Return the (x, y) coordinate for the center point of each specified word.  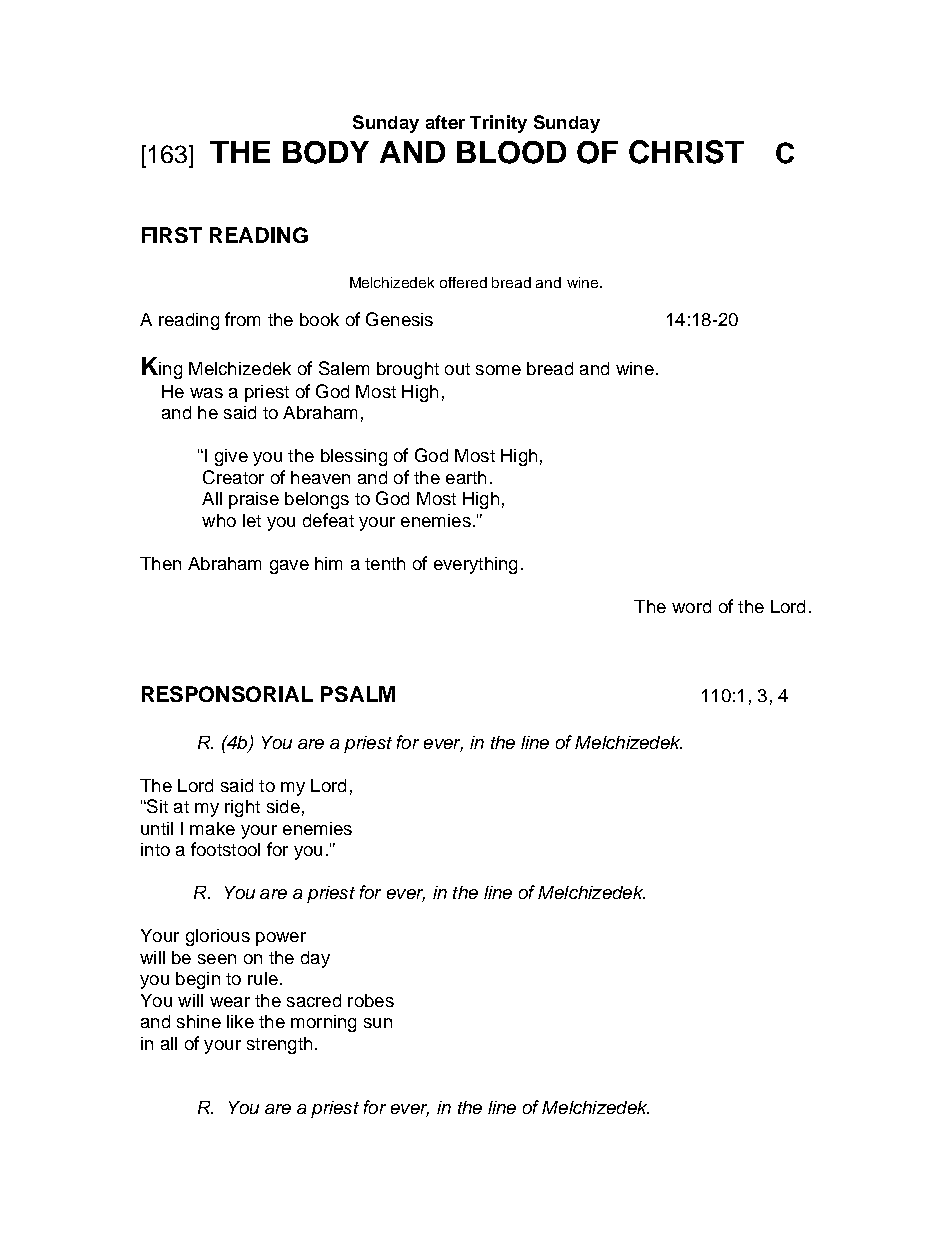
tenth (385, 563)
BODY (326, 152)
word (691, 606)
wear (230, 1002)
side (283, 806)
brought (408, 370)
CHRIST (686, 152)
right (242, 808)
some (498, 370)
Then (160, 563)
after (445, 122)
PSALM (358, 694)
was (206, 393)
